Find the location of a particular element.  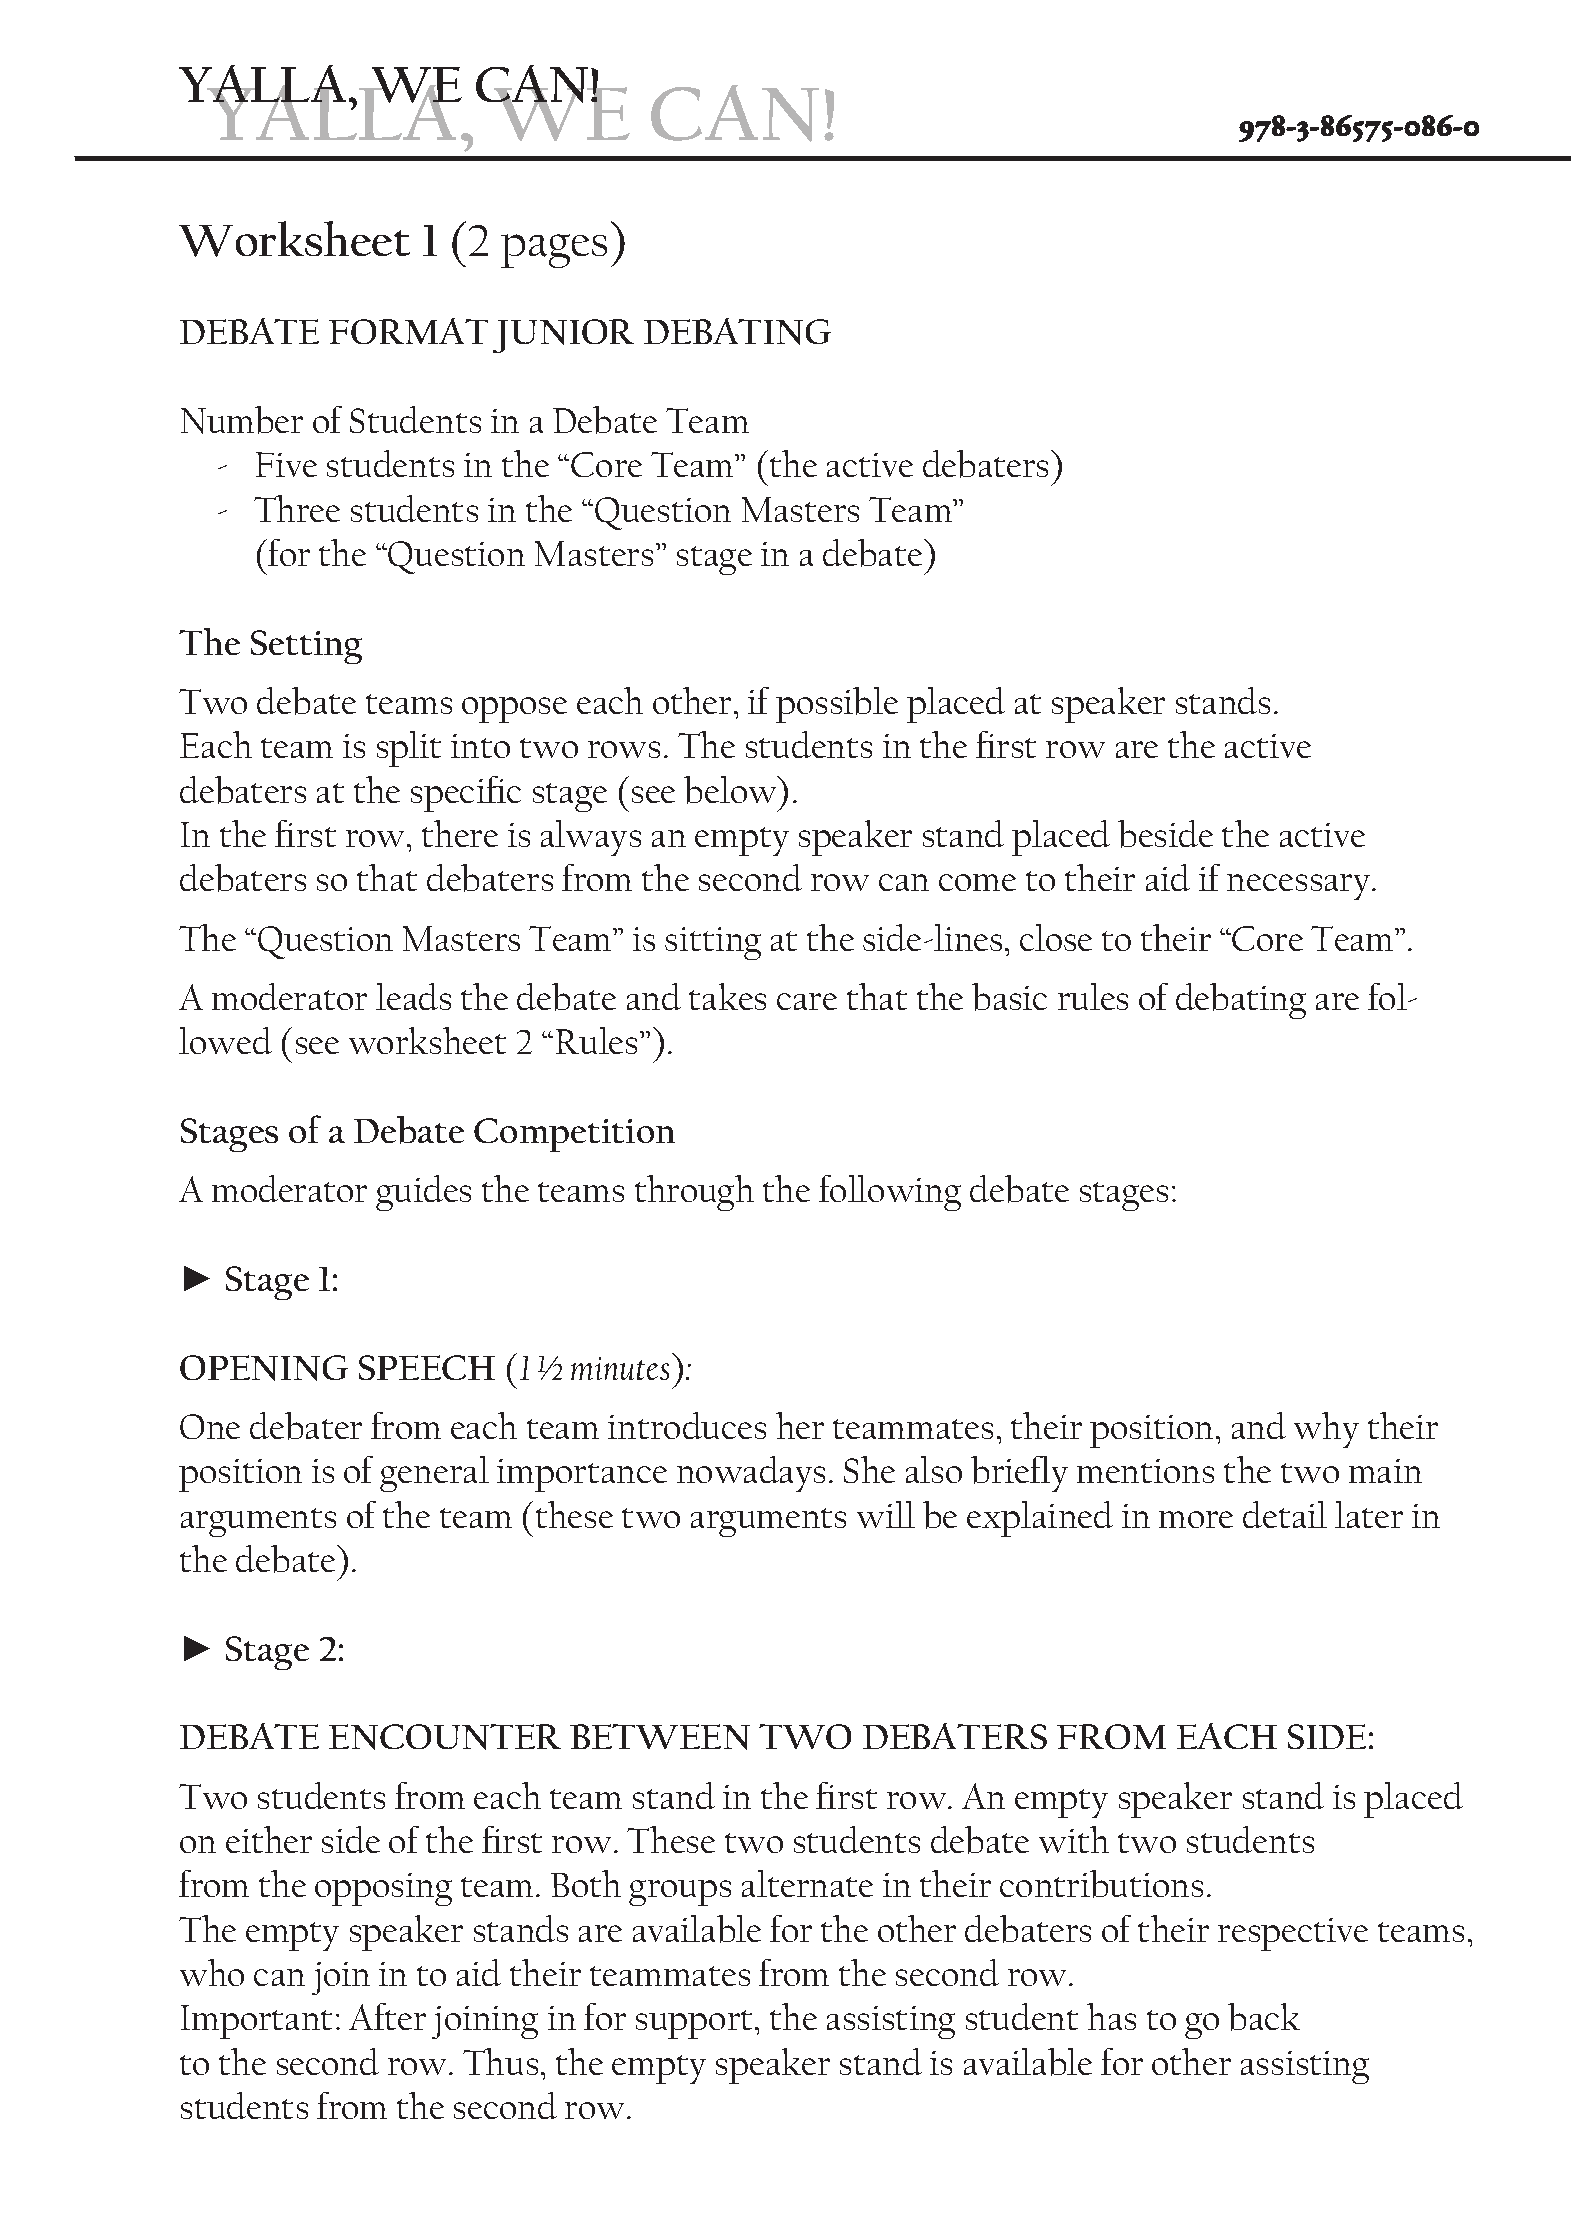

FORMAT is located at coordinates (408, 331).
